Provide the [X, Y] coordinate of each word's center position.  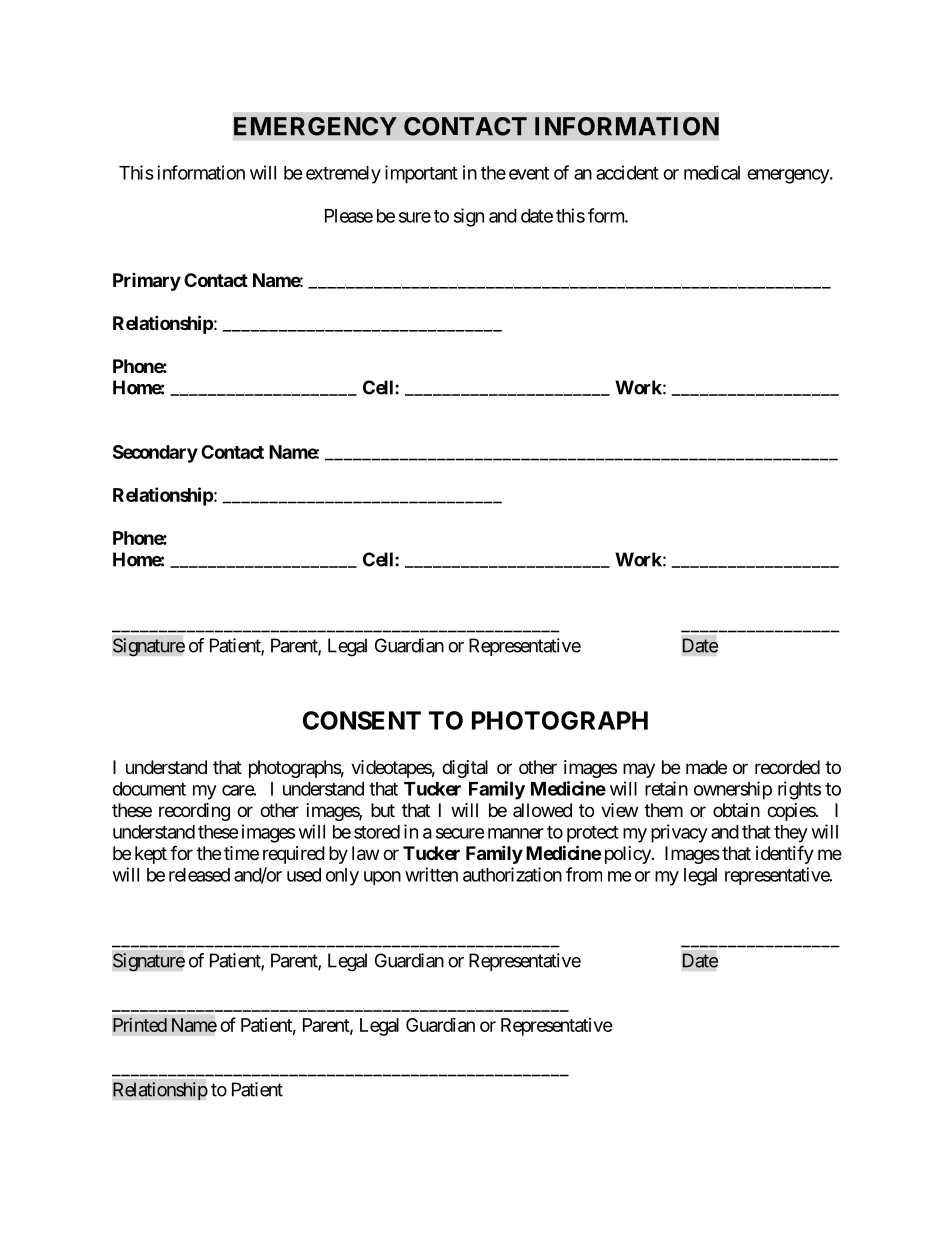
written [431, 874]
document [149, 789]
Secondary [155, 454]
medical [712, 172]
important [421, 174]
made [706, 767]
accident [627, 172]
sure [415, 217]
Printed [140, 1025]
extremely [343, 175]
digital [465, 769]
